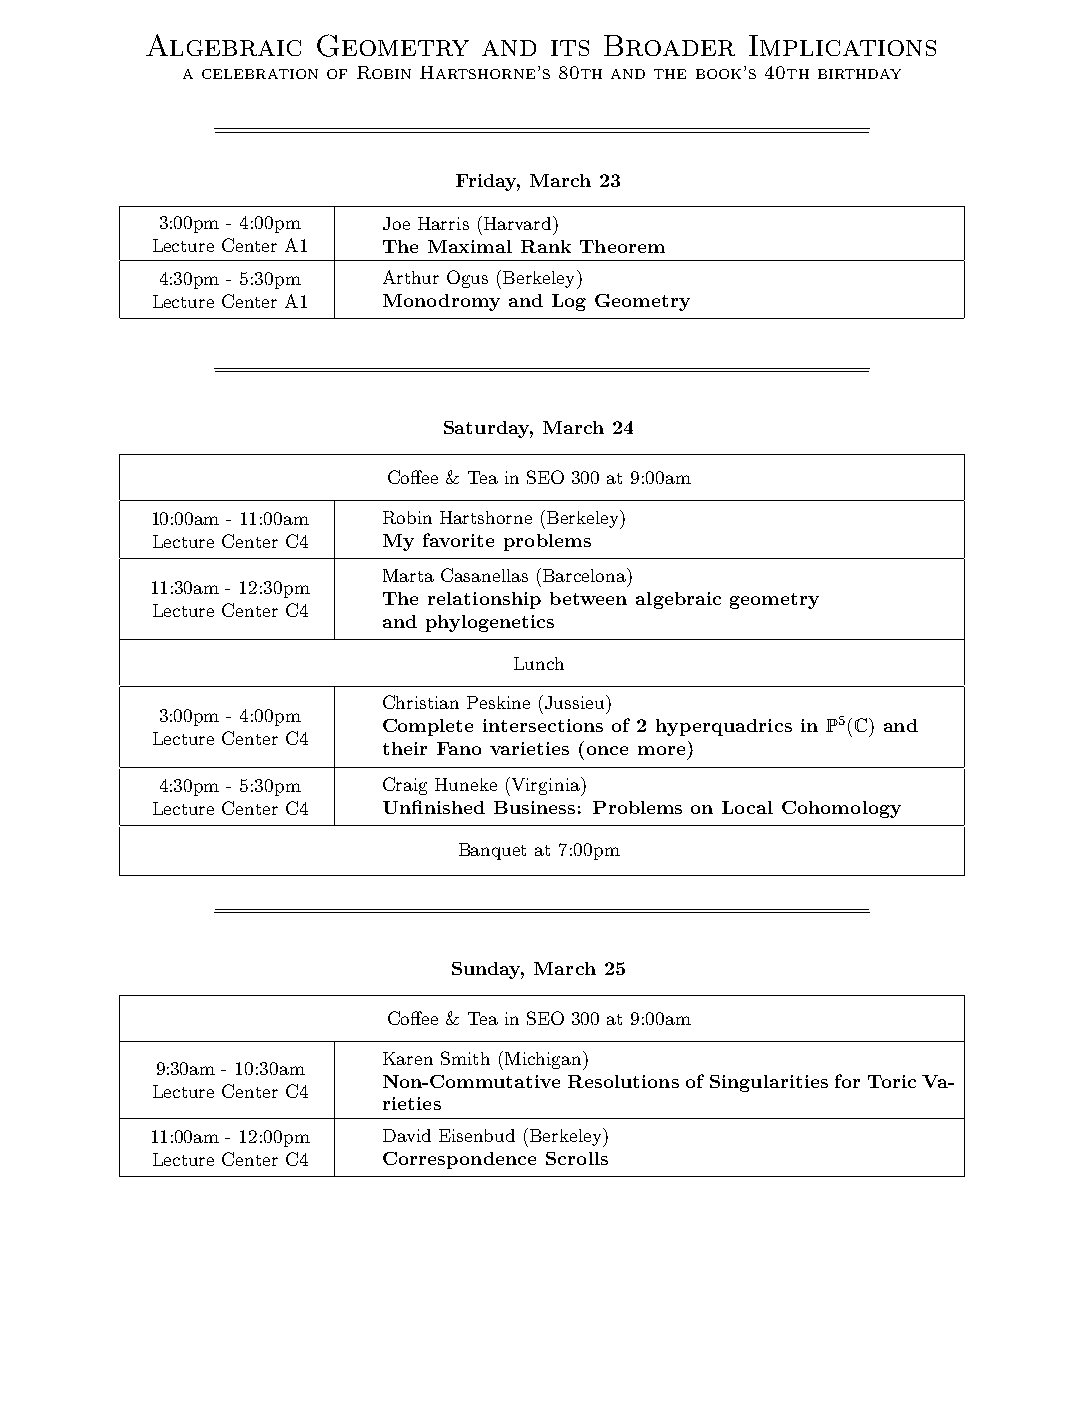  What do you see at coordinates (588, 598) in the page?
I see `between` at bounding box center [588, 598].
